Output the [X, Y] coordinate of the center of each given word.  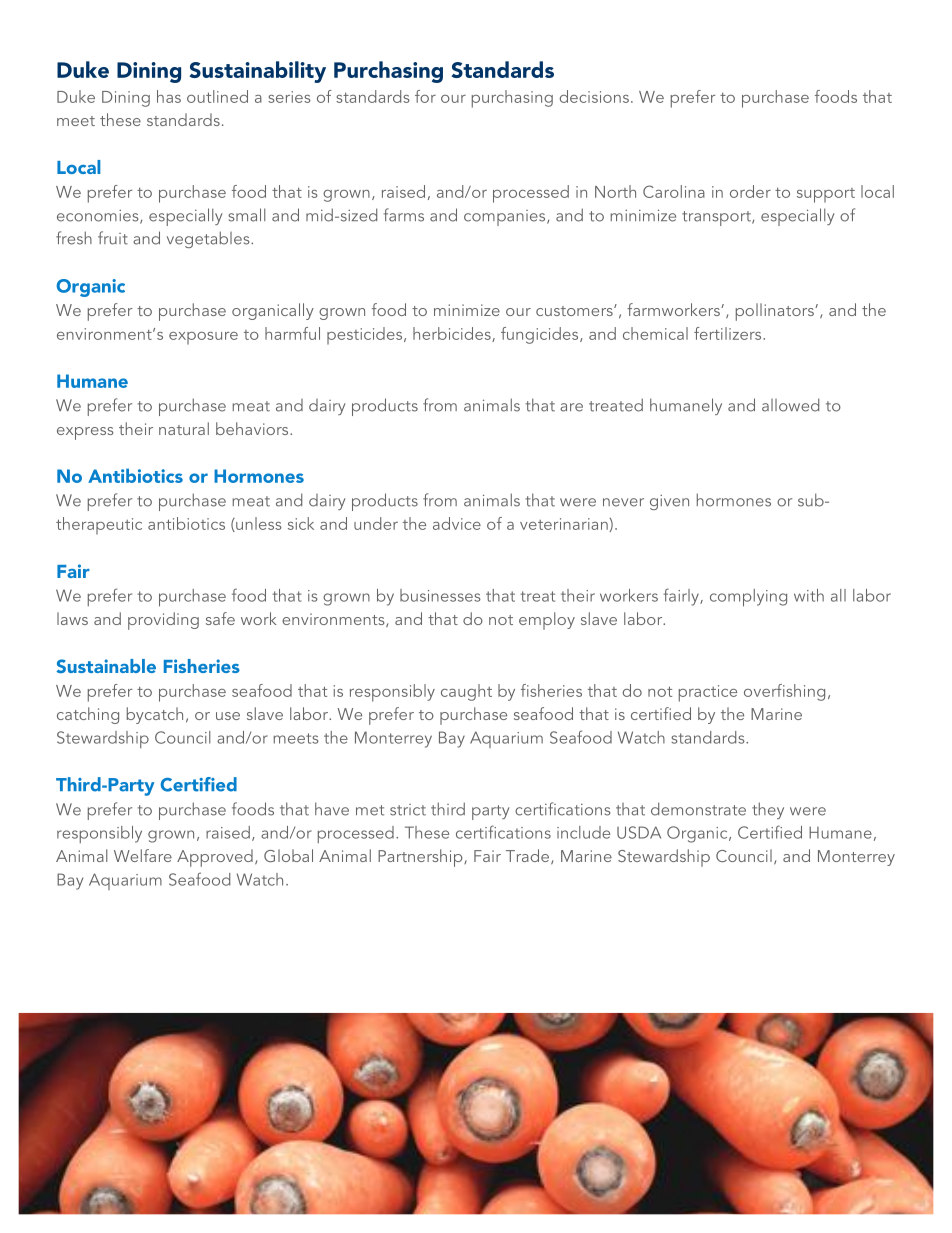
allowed [790, 405]
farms [403, 215]
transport [717, 218]
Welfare [143, 855]
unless [258, 524]
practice [708, 693]
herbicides [453, 334]
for [425, 96]
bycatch [155, 715]
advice [457, 523]
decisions [594, 96]
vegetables [209, 239]
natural [184, 428]
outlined [217, 96]
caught [466, 692]
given [669, 502]
